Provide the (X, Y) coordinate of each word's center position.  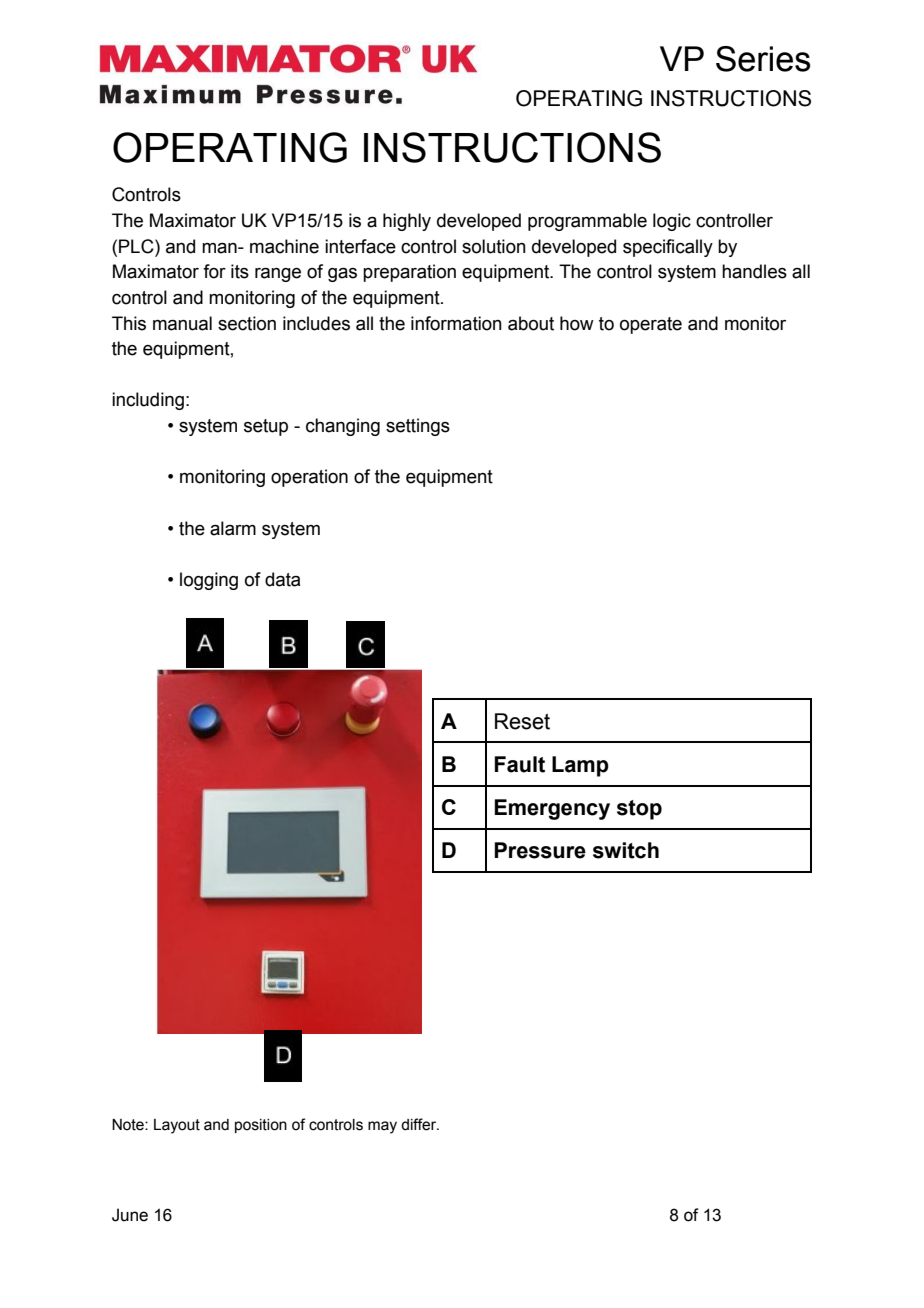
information (456, 323)
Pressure (540, 850)
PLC (137, 246)
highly (407, 222)
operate (651, 325)
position (261, 1126)
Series (763, 59)
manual (182, 323)
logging (209, 581)
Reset (522, 721)
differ (420, 1124)
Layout (177, 1126)
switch (626, 850)
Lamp (580, 766)
